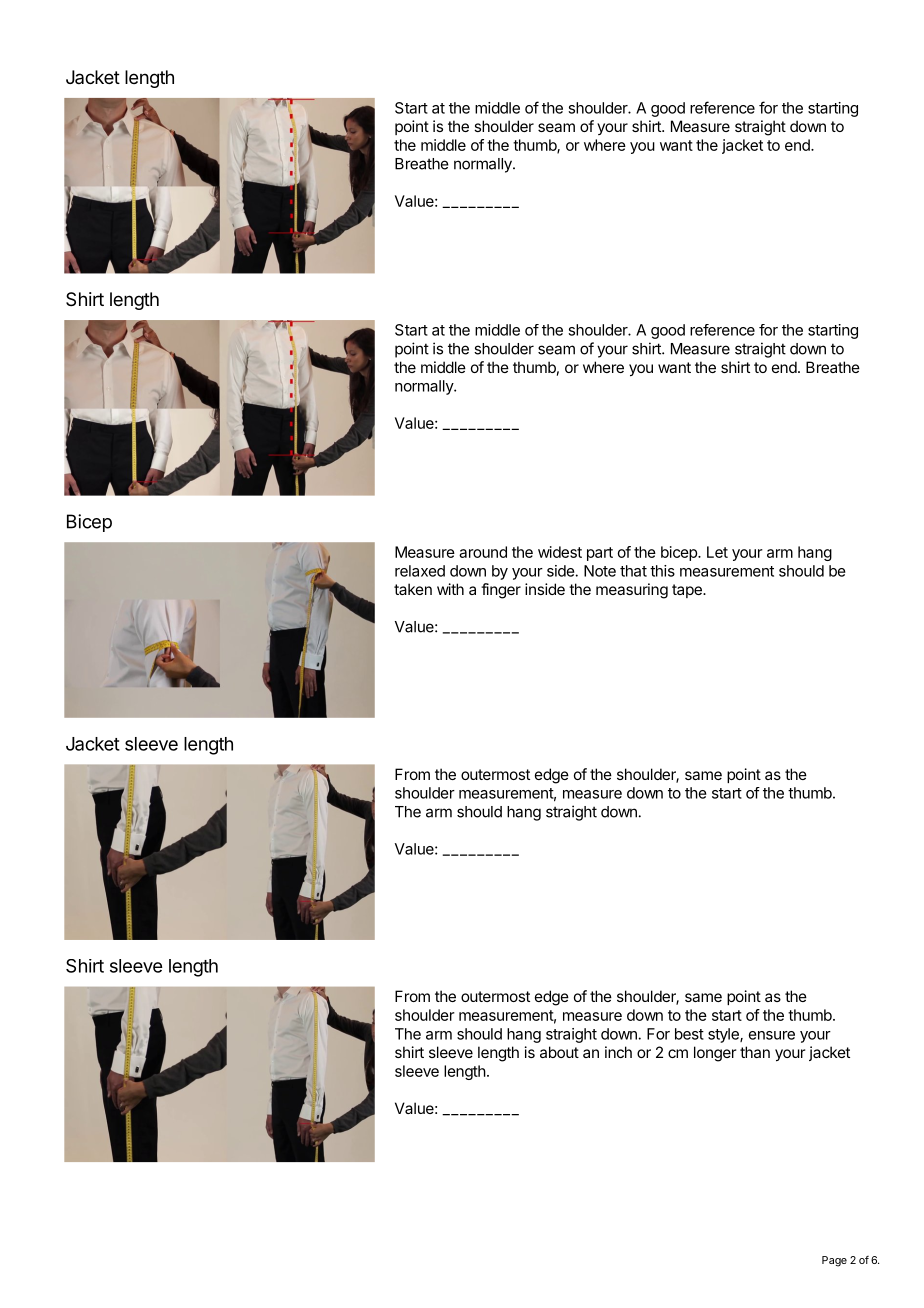  Describe the element at coordinates (689, 1034) in the image. I see `best` at that location.
